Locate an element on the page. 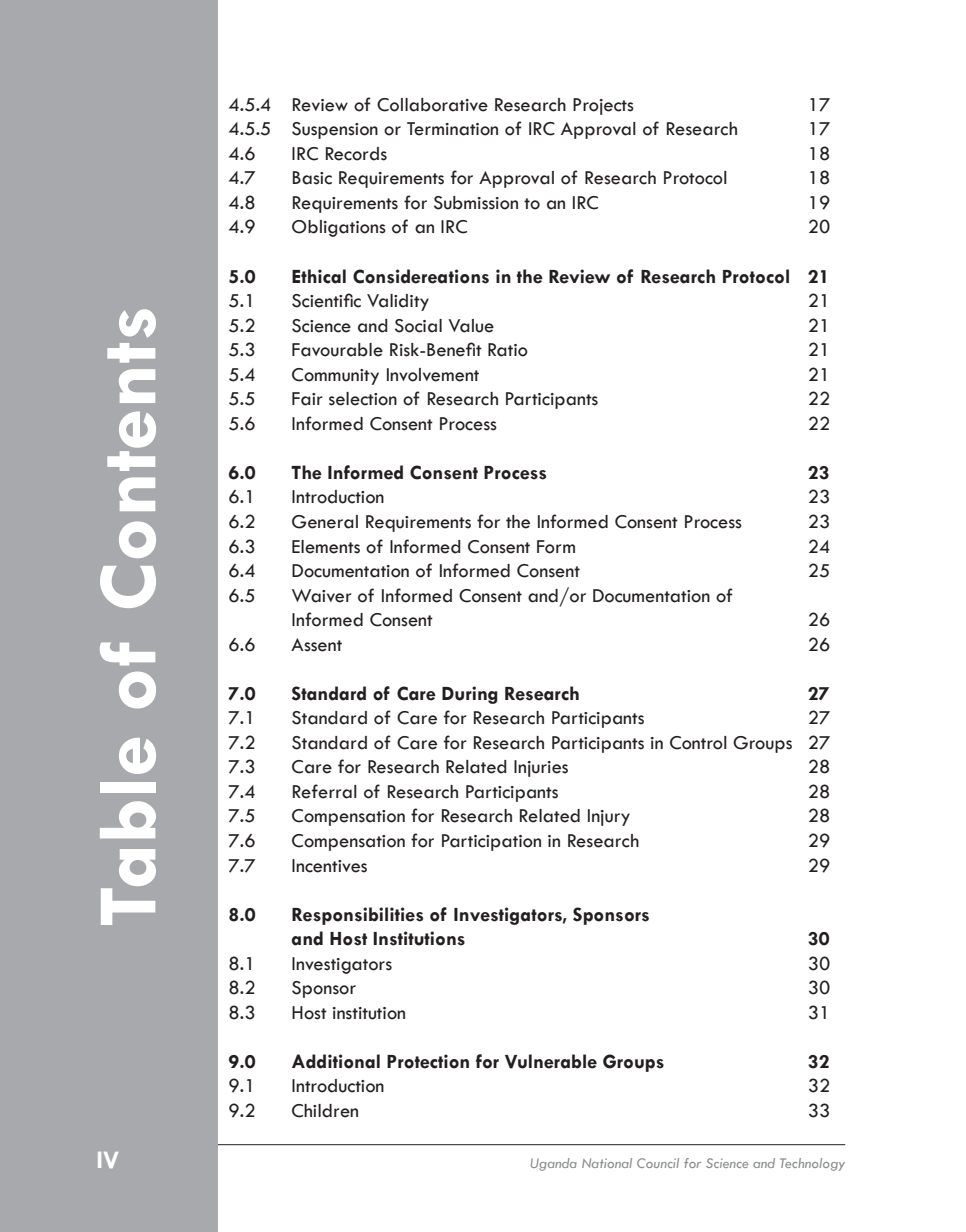 Image resolution: width=966 pixels, height=1232 pixels. Technology is located at coordinates (812, 1164).
